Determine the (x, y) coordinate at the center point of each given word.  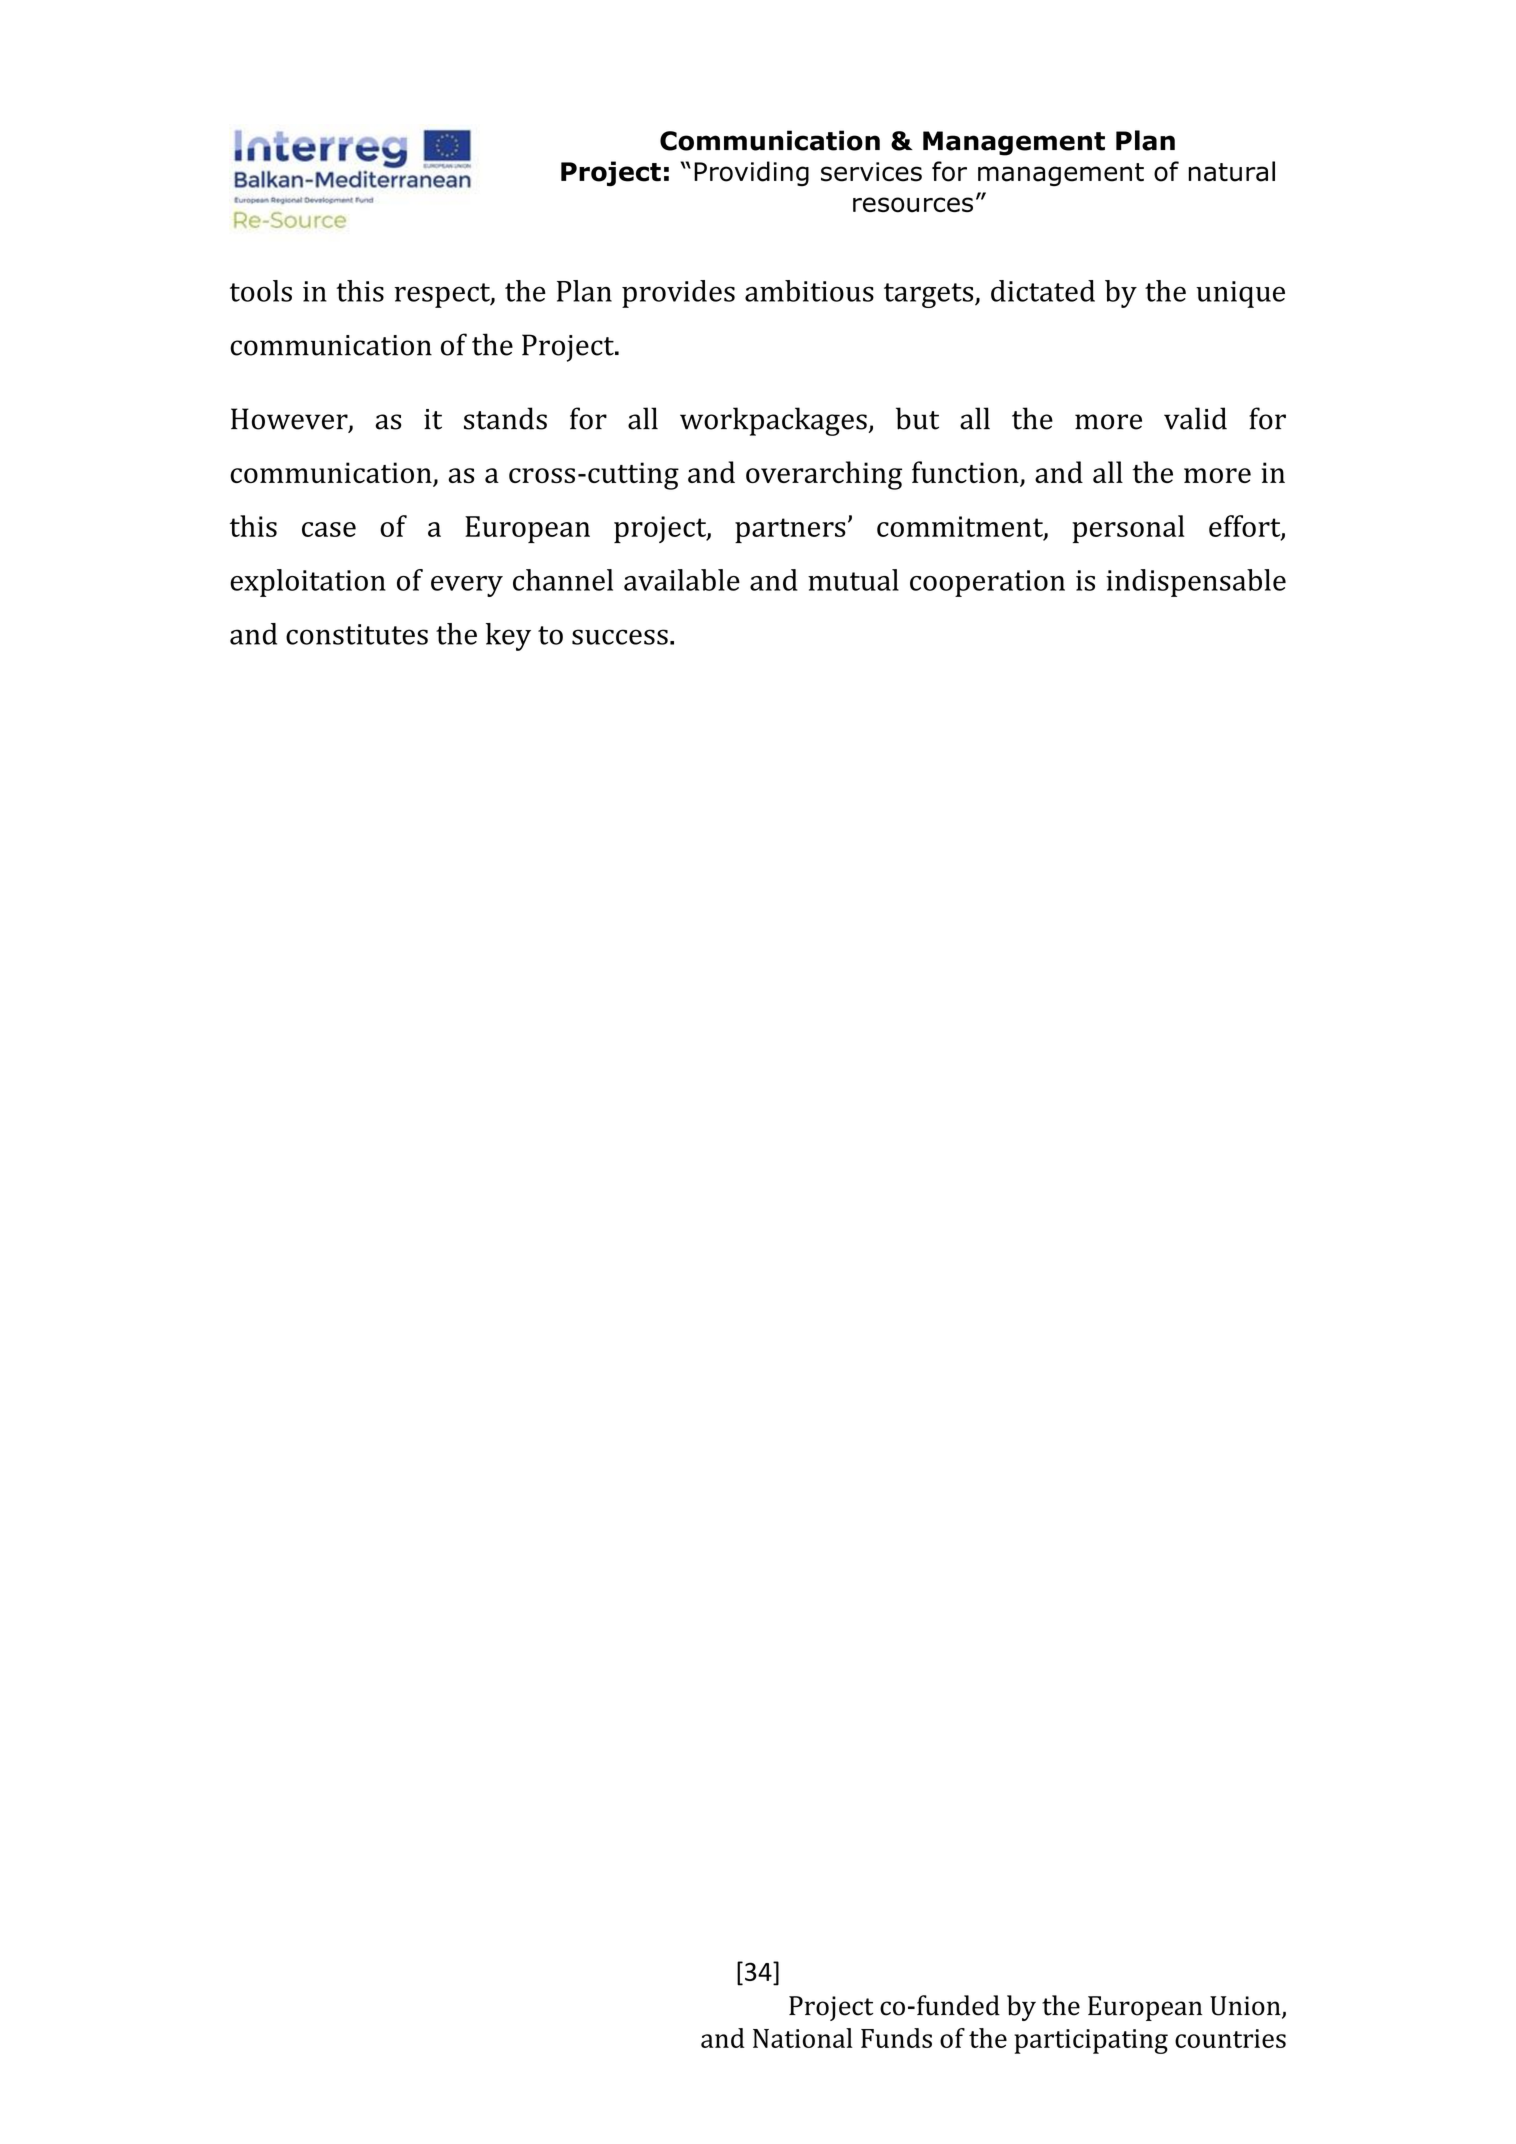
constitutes (357, 634)
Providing (751, 173)
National (803, 2038)
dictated (1043, 291)
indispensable (1196, 583)
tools (261, 291)
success (620, 637)
